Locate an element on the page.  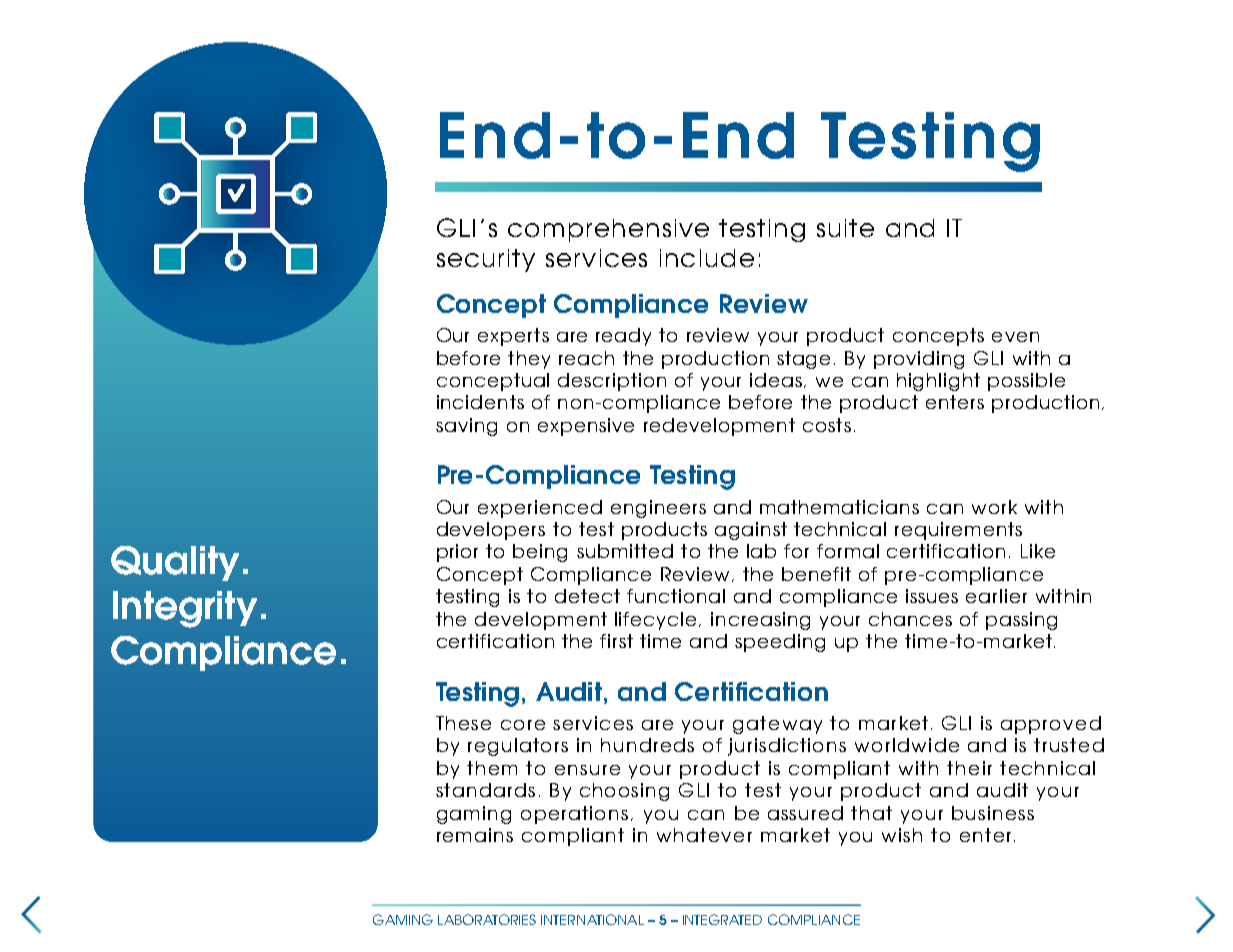
security is located at coordinates (486, 260).
